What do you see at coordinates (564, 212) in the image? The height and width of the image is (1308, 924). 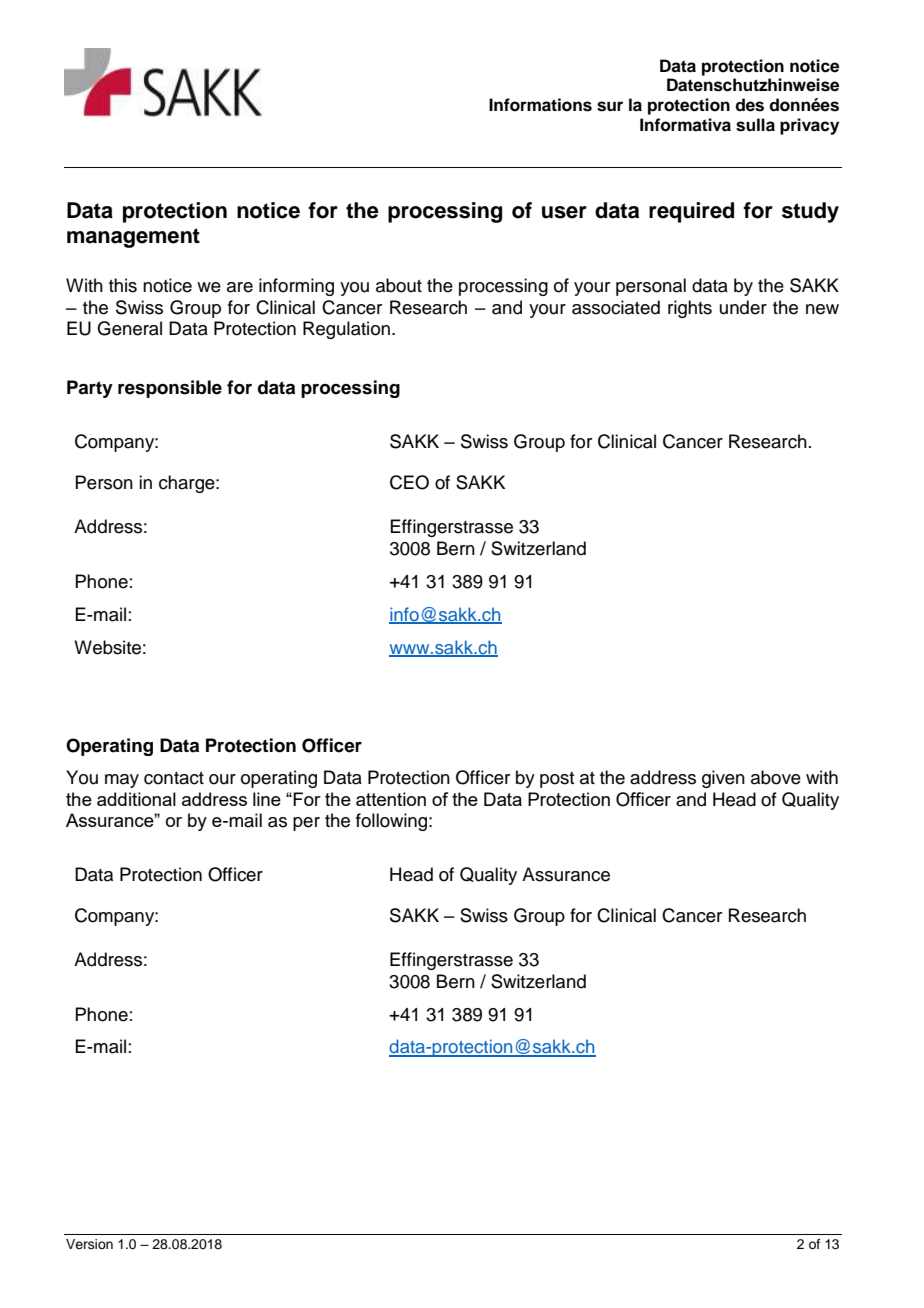 I see `user` at bounding box center [564, 212].
